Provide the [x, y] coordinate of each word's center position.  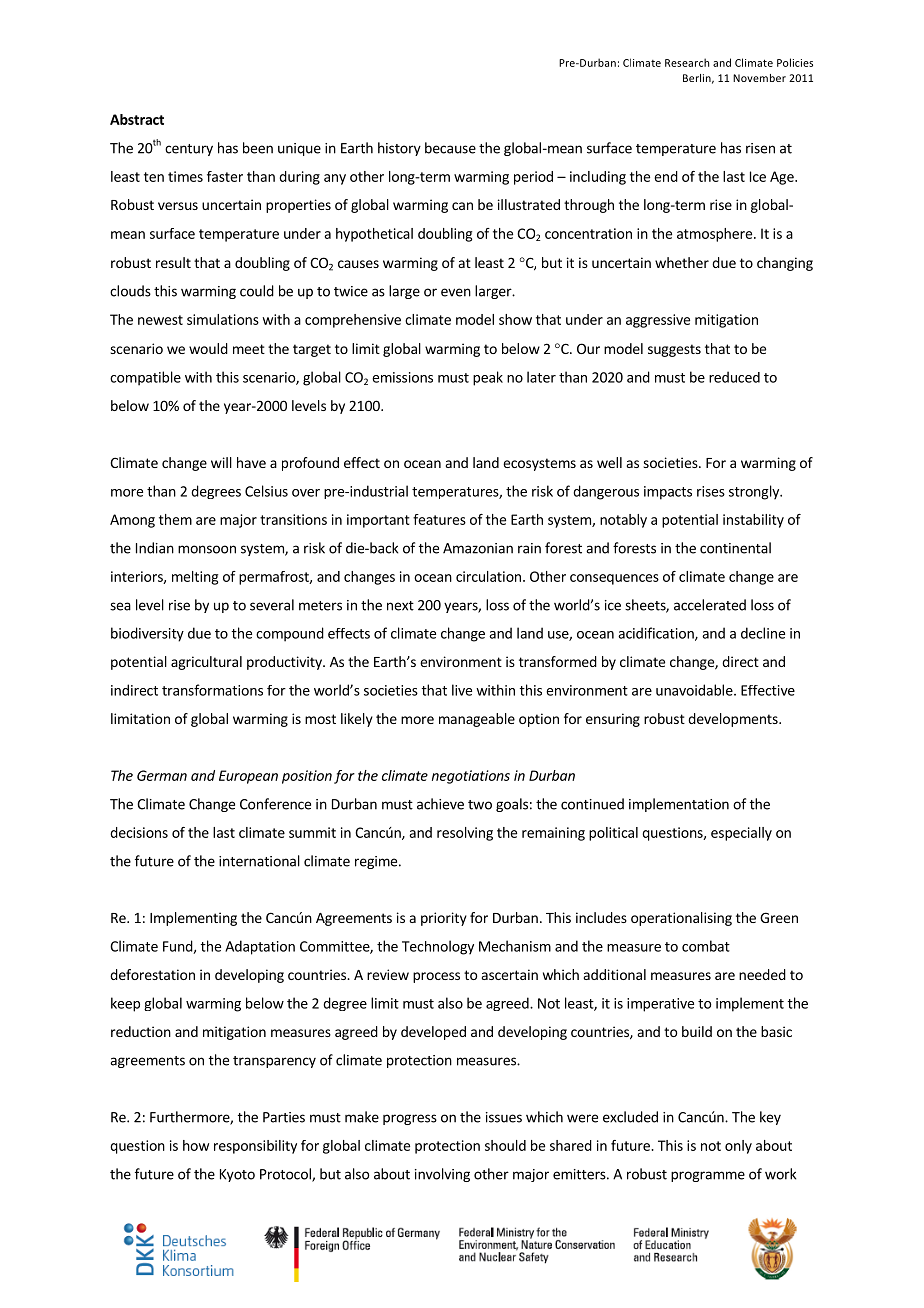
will [221, 462]
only [738, 1147]
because [450, 148]
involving [442, 1175]
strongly [755, 492]
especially [741, 834]
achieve [440, 804]
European [248, 777]
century [189, 150]
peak [488, 378]
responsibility [255, 1147]
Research [687, 62]
